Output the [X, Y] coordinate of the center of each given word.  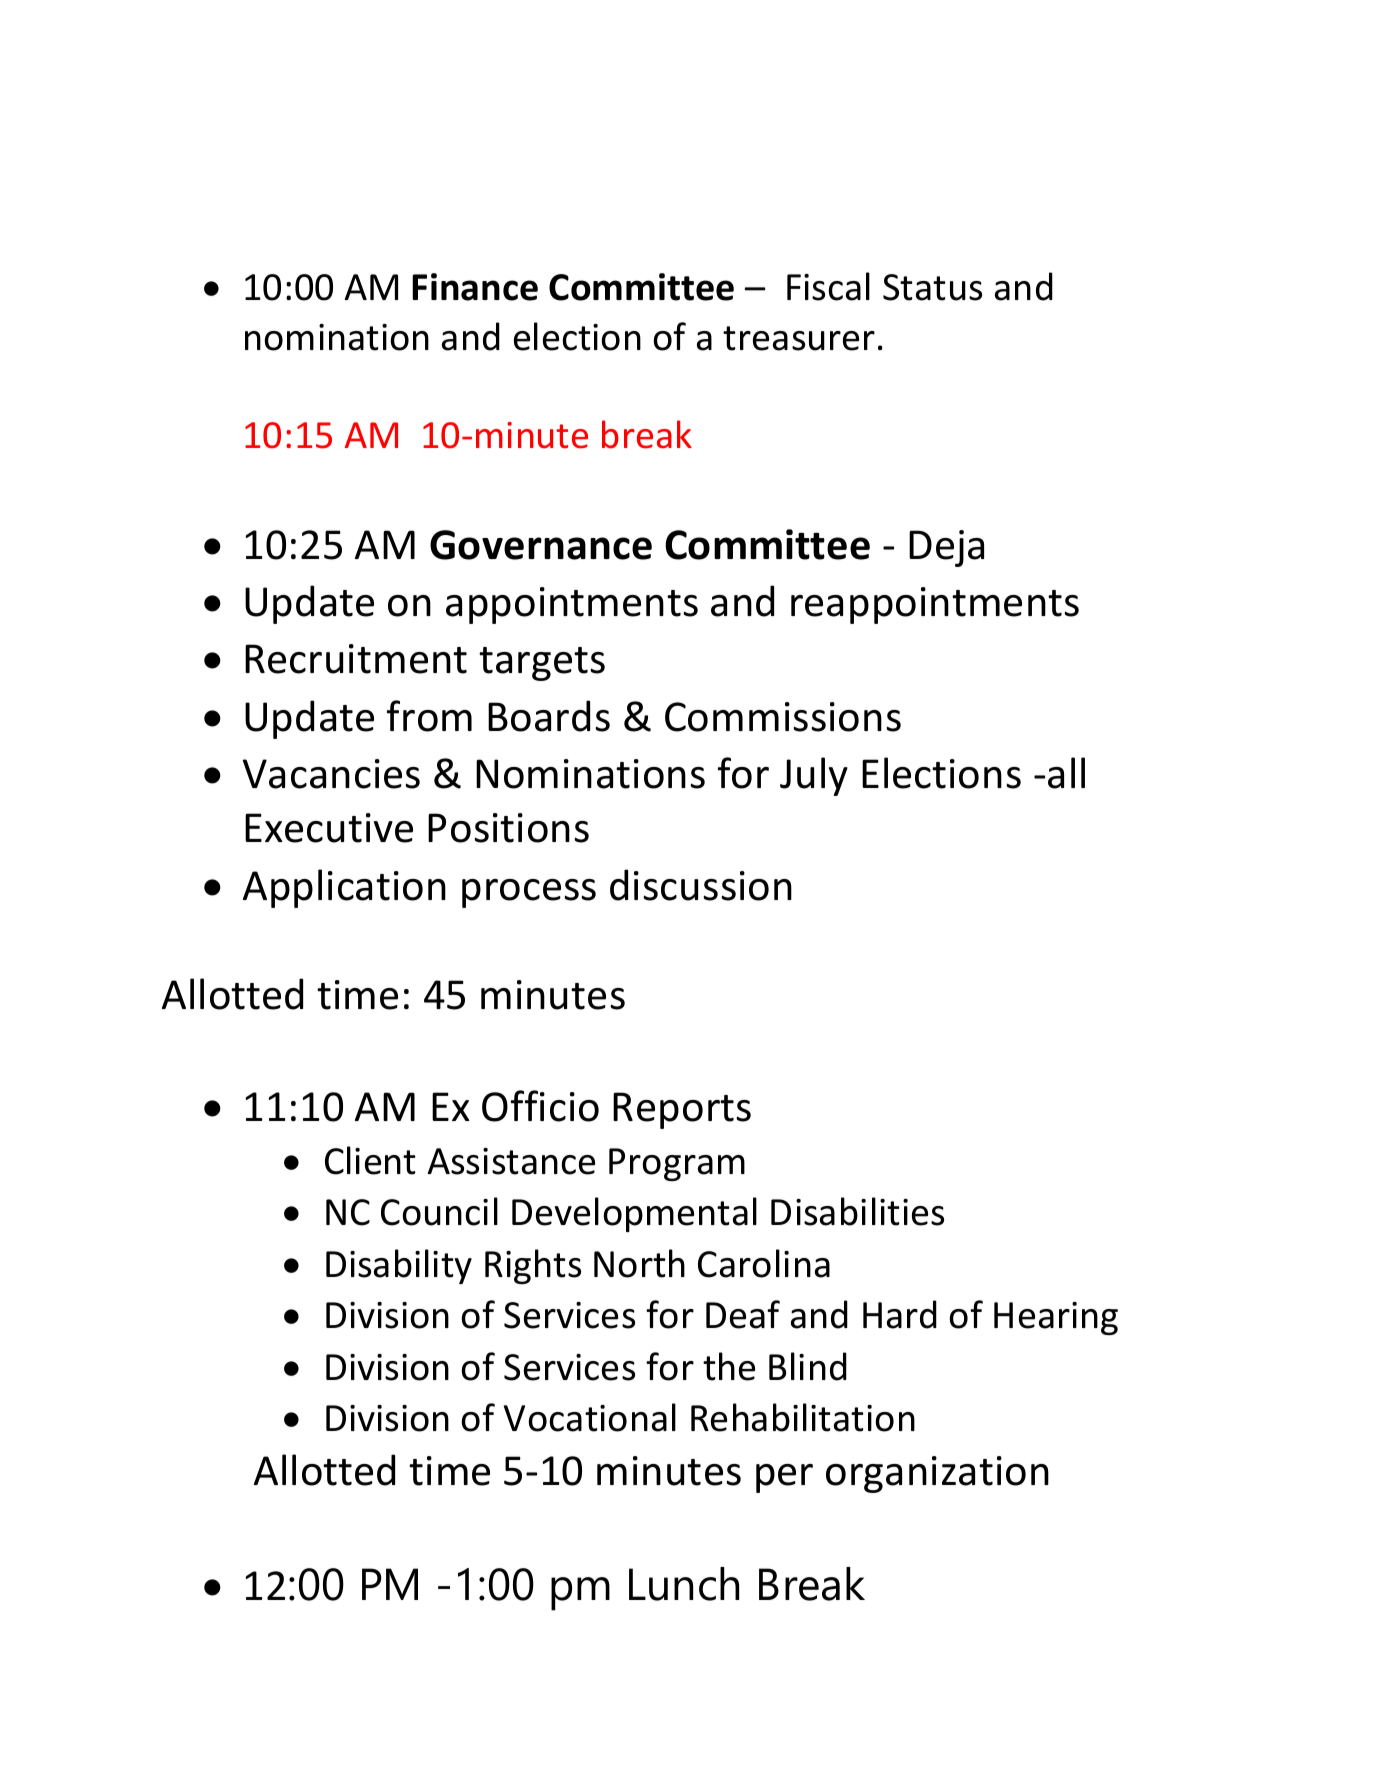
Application [344, 888]
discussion [701, 885]
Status [932, 287]
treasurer [799, 338]
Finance [475, 287]
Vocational [590, 1417]
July [814, 776]
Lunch [684, 1584]
